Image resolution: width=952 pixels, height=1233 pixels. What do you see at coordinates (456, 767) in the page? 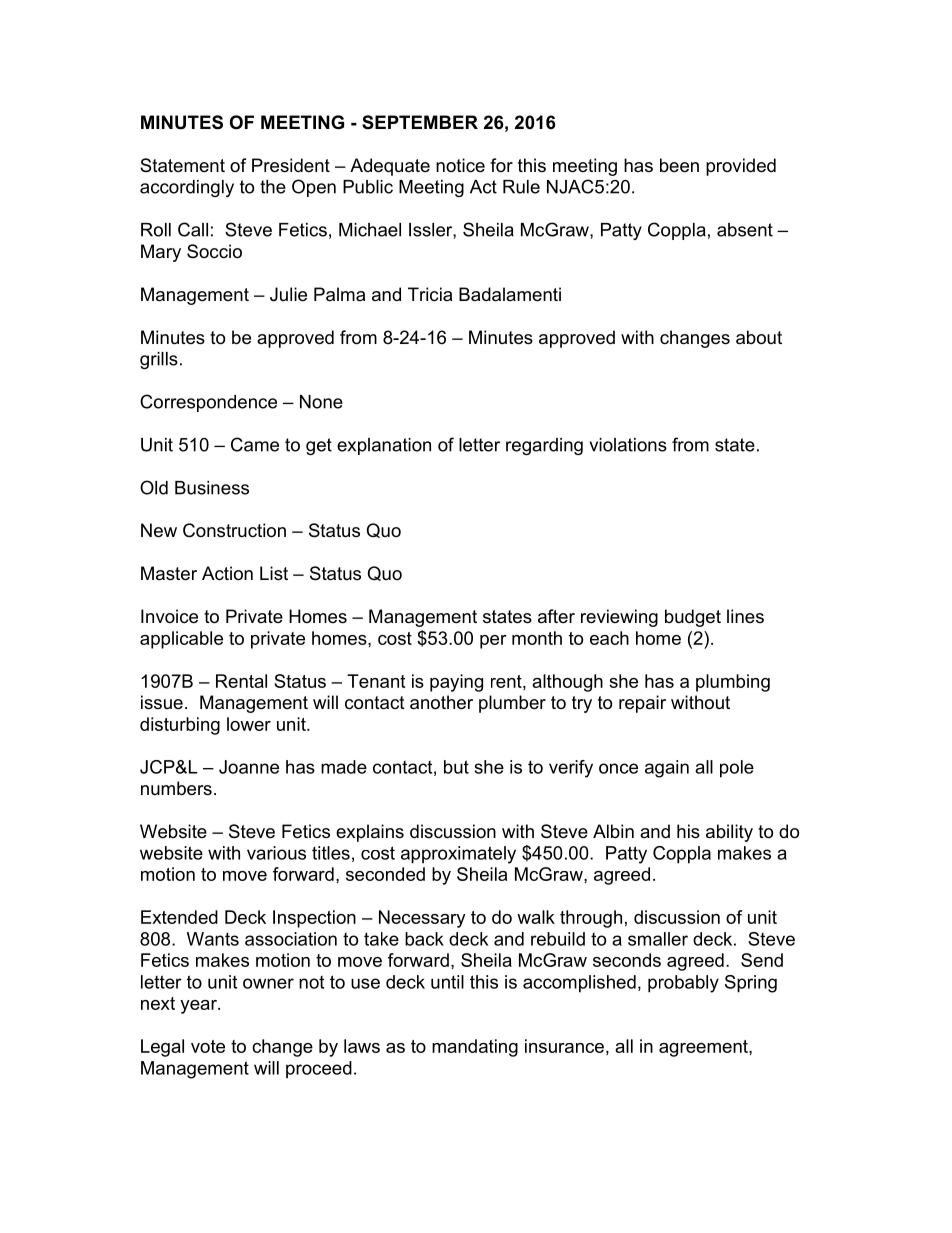
I see `but` at bounding box center [456, 767].
